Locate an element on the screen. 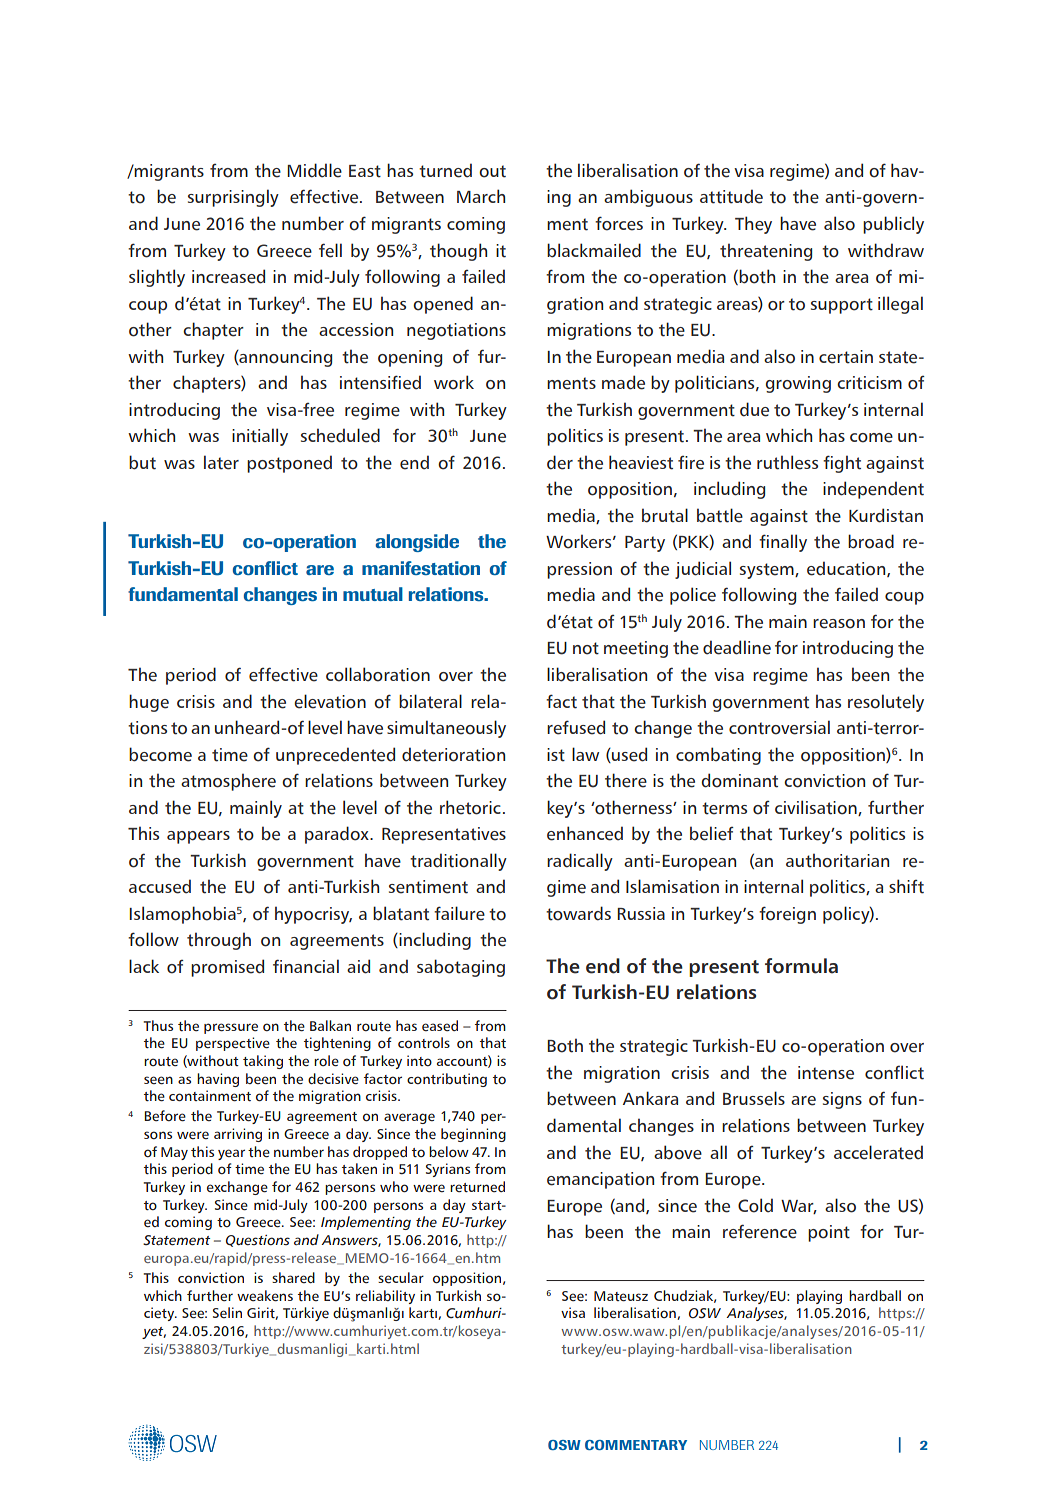 The image size is (1053, 1489). atmosphere is located at coordinates (228, 782).
